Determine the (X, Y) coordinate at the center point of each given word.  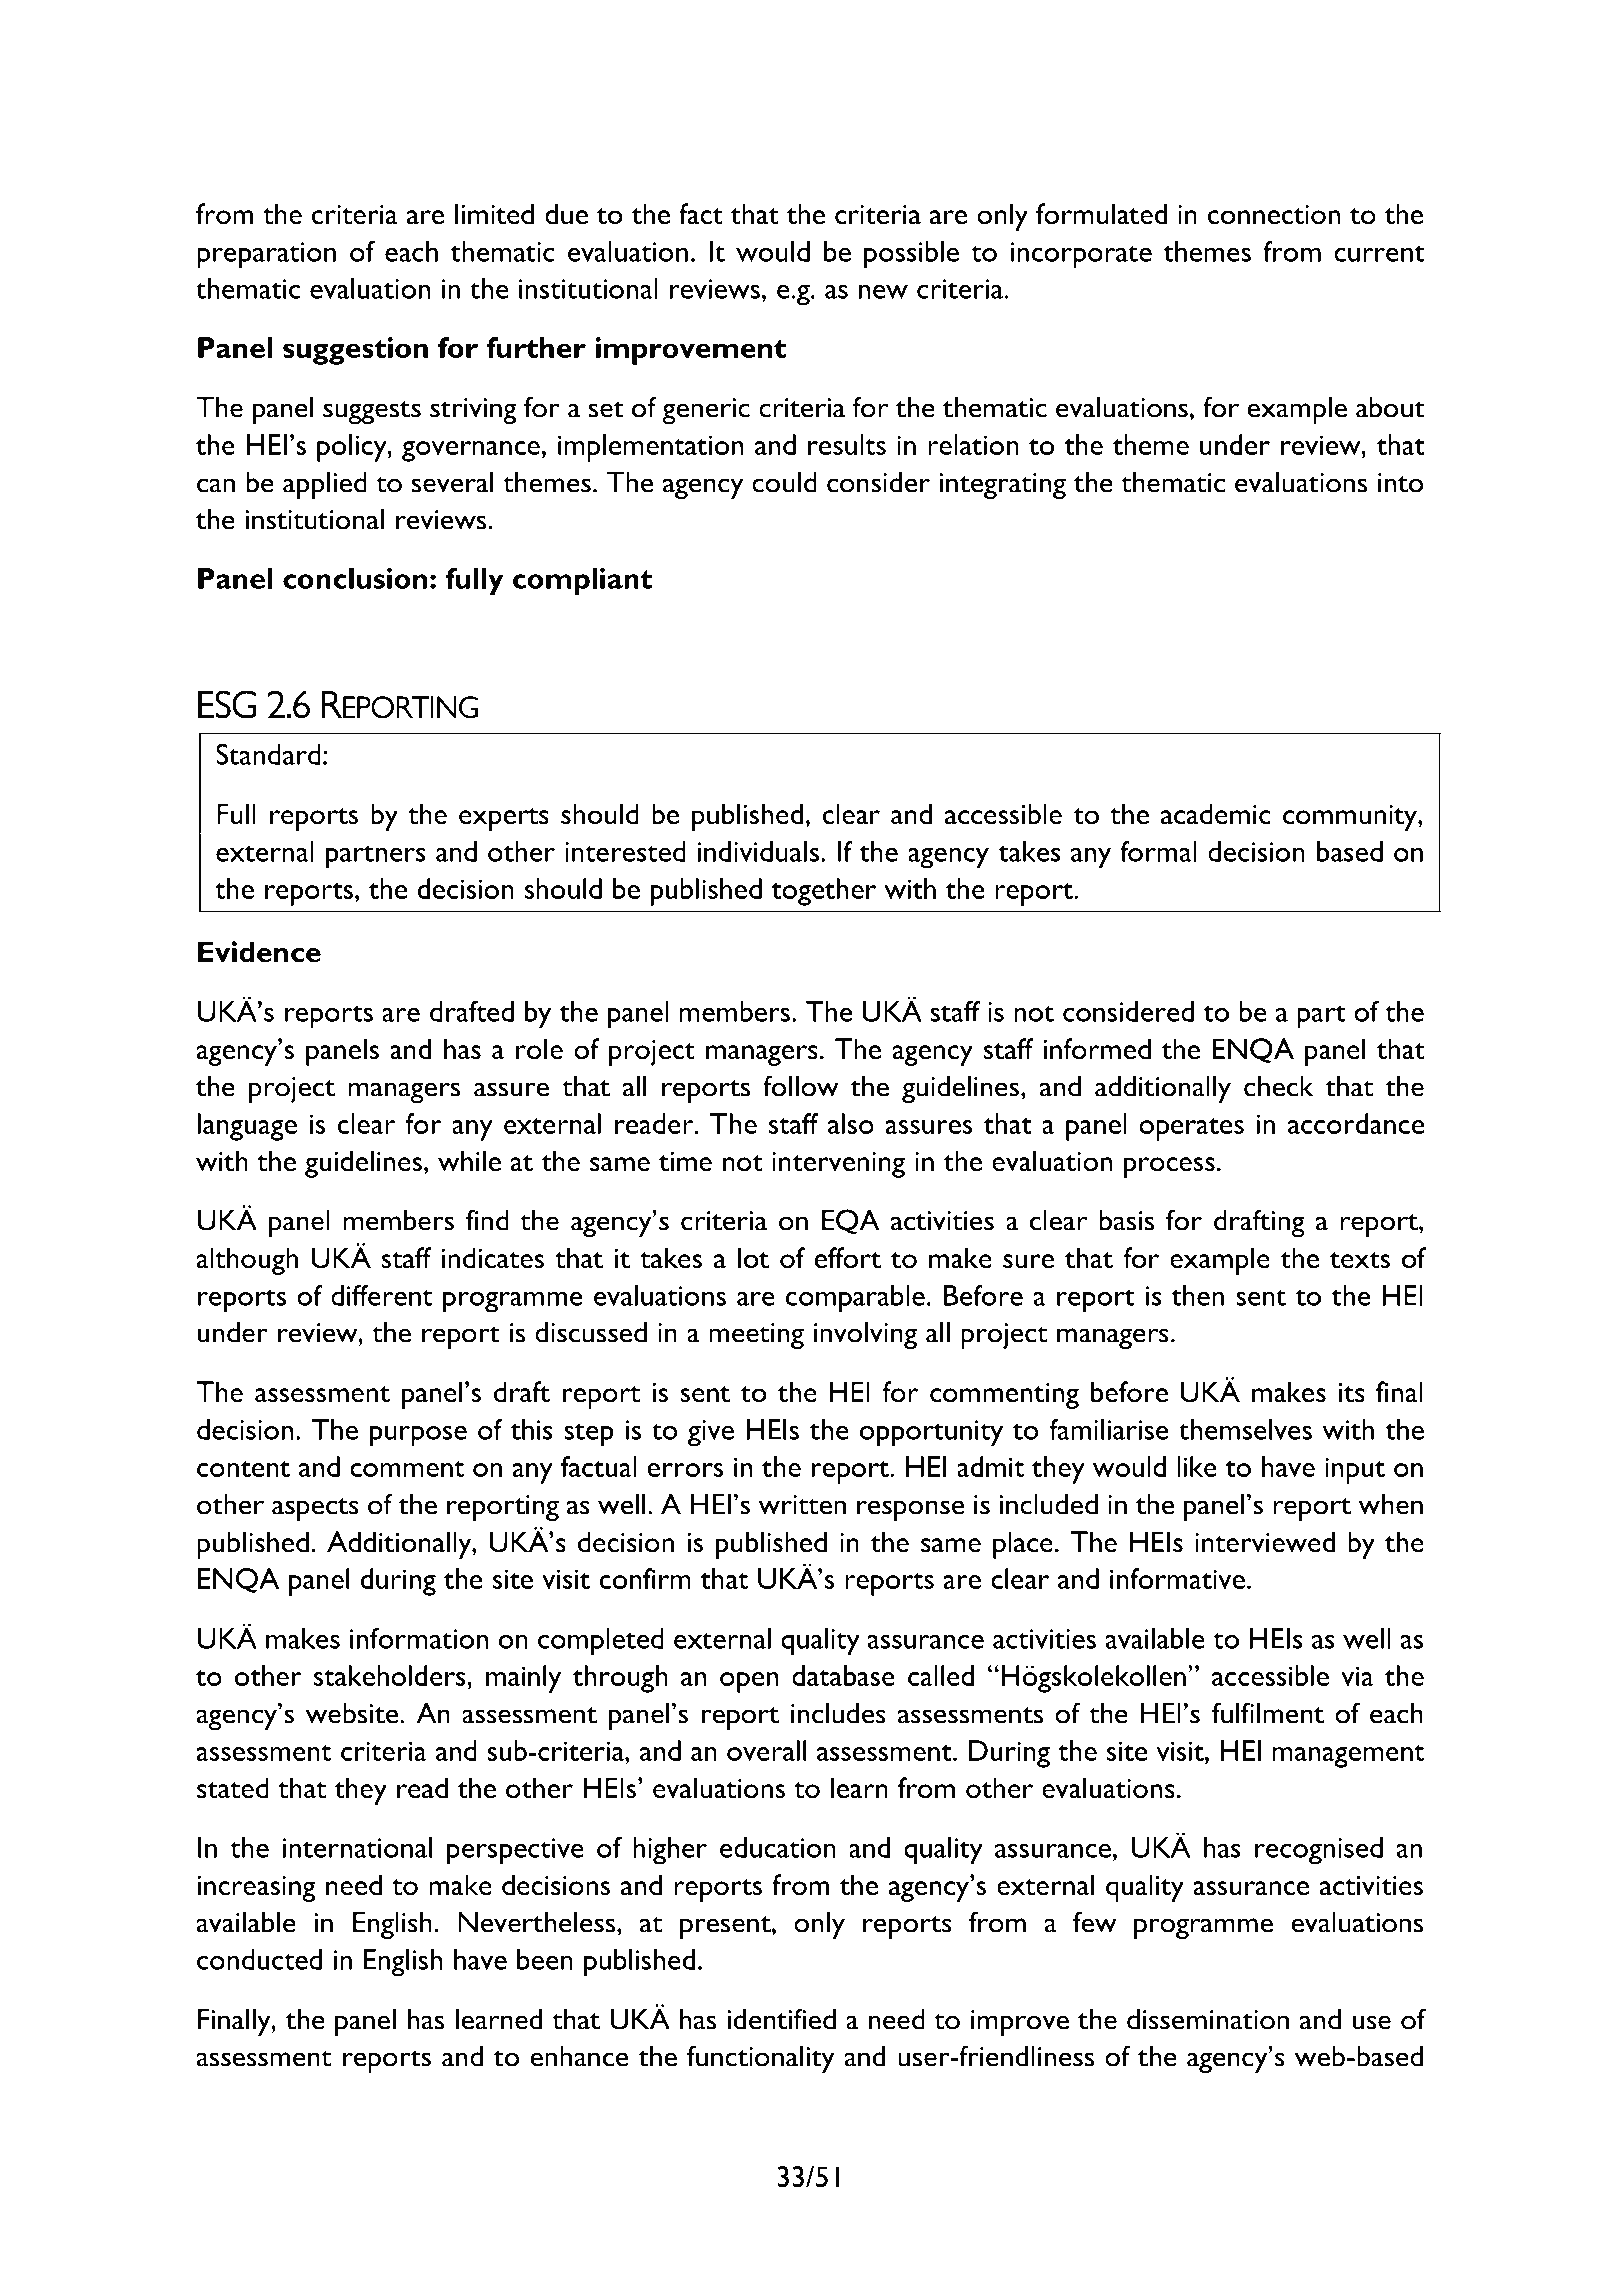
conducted (259, 1959)
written (802, 1505)
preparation (266, 255)
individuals (758, 851)
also (851, 1123)
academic (1216, 814)
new (883, 291)
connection (1274, 215)
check (1278, 1086)
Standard (268, 754)
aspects (315, 1509)
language (247, 1127)
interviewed (1265, 1542)
